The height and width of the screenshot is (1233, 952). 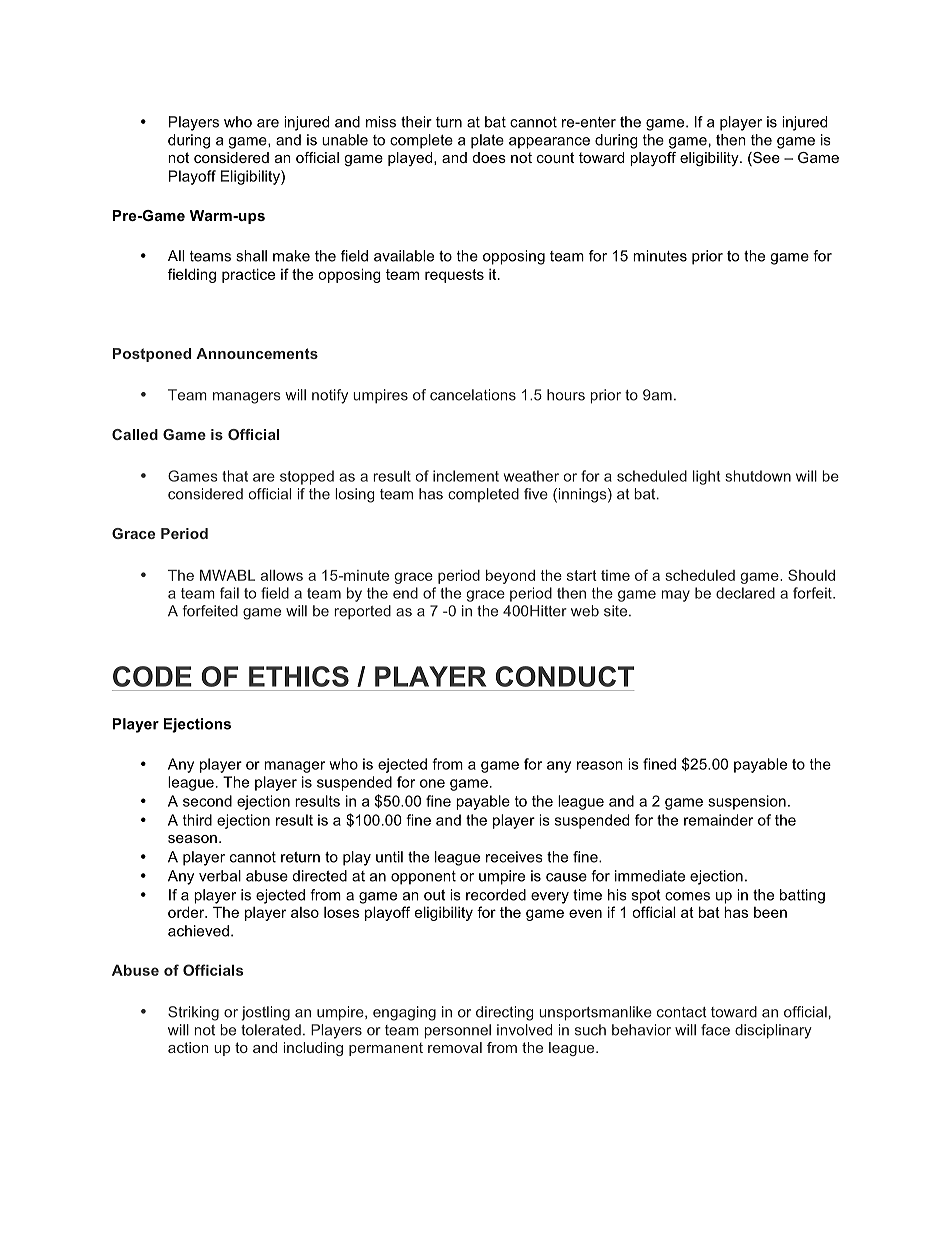 What do you see at coordinates (745, 593) in the screenshot?
I see `declared` at bounding box center [745, 593].
